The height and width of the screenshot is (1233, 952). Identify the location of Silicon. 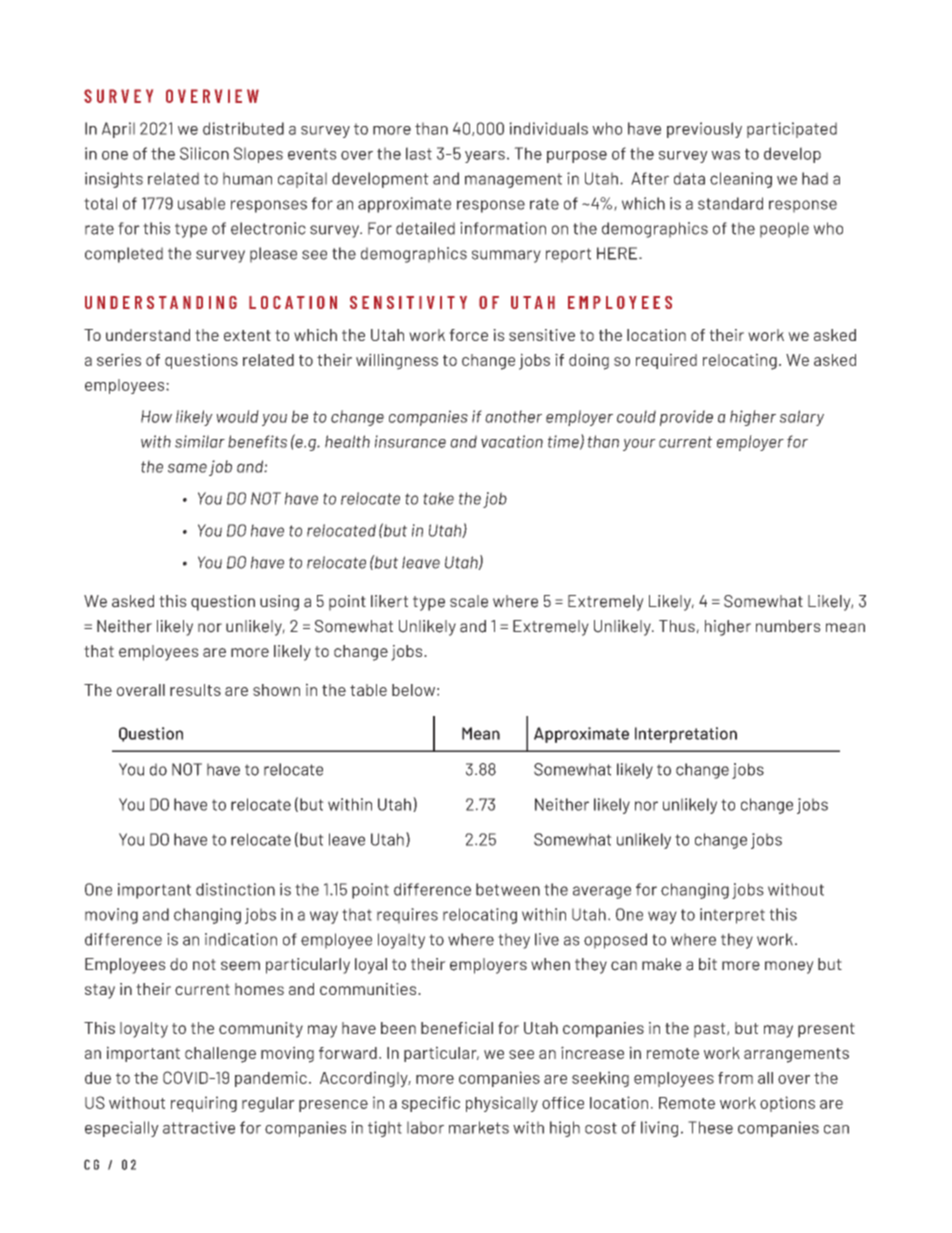
(204, 153).
